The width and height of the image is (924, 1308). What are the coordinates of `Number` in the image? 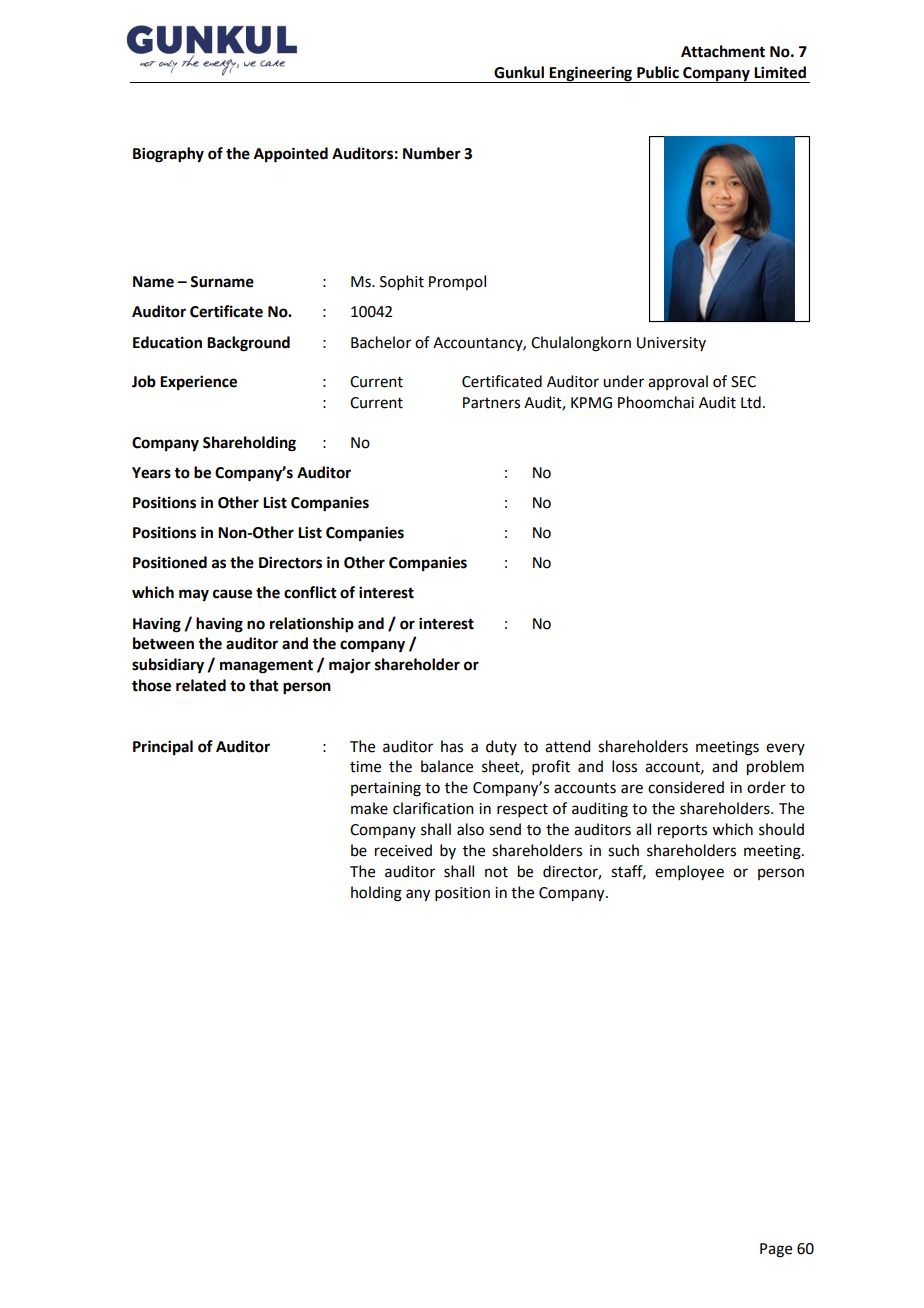 It's located at (432, 153).
